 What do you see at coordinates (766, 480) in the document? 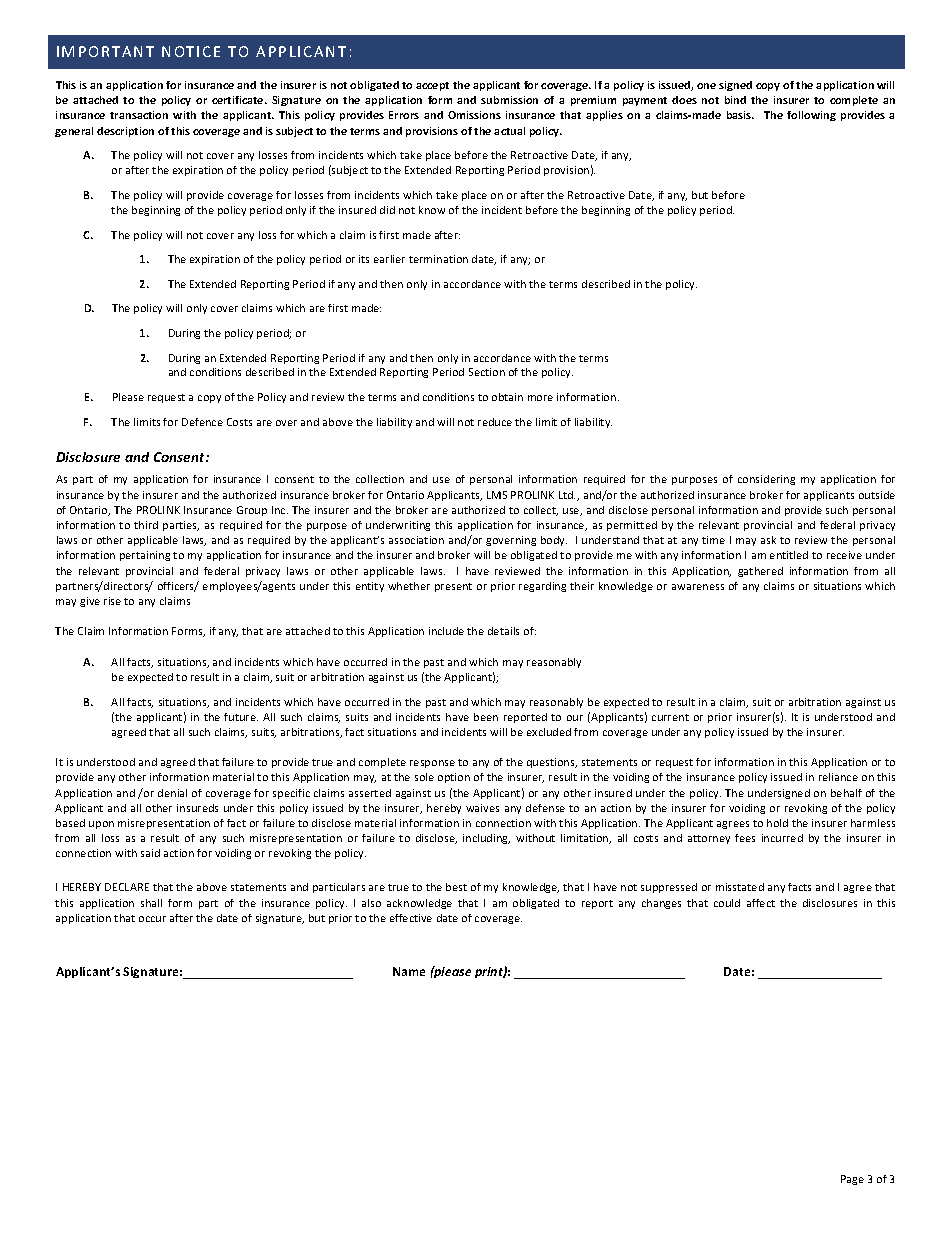
I see `considering` at bounding box center [766, 480].
